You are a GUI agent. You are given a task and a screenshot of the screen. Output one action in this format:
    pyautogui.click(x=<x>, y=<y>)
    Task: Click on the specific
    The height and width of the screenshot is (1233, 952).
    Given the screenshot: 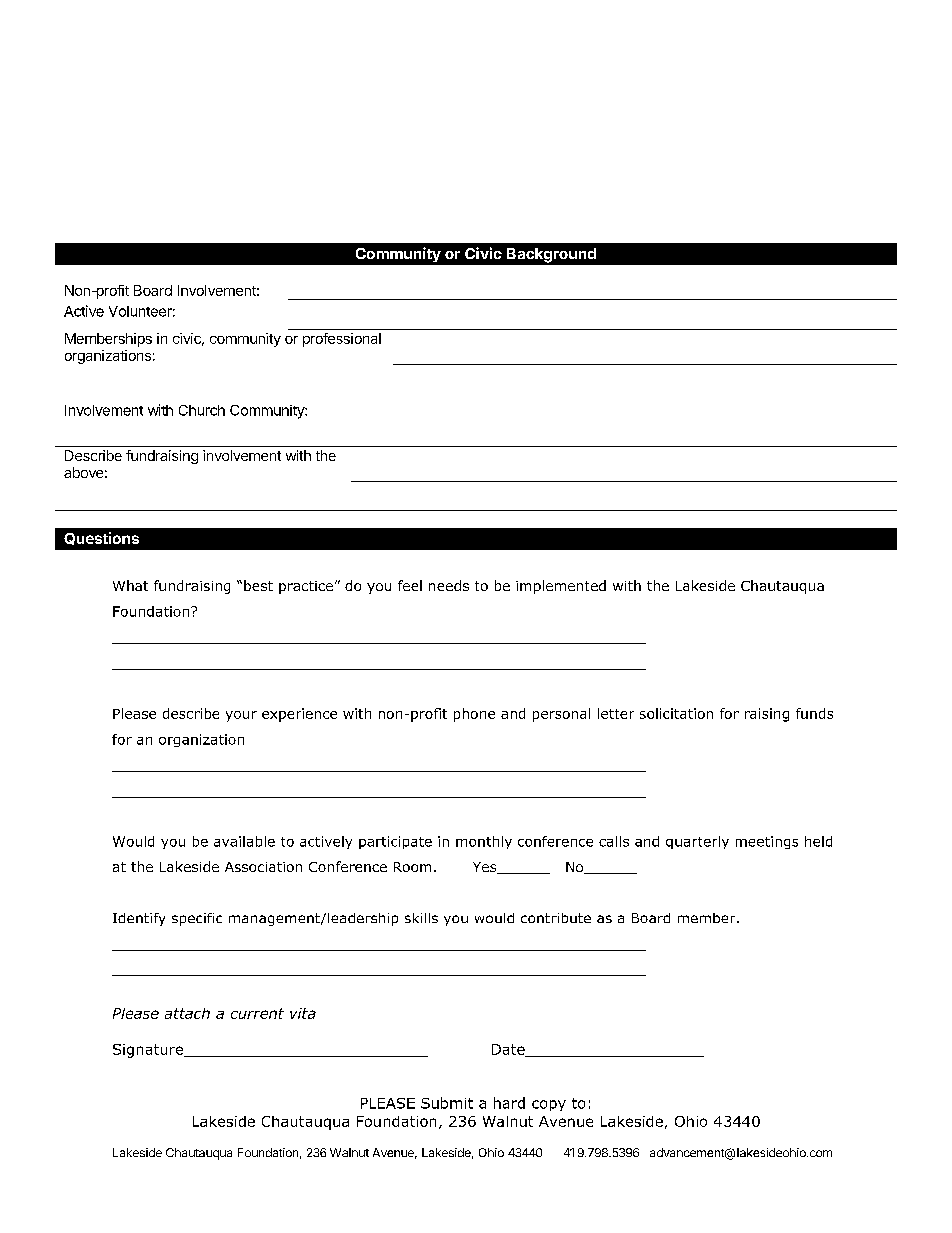 What is the action you would take?
    pyautogui.click(x=197, y=919)
